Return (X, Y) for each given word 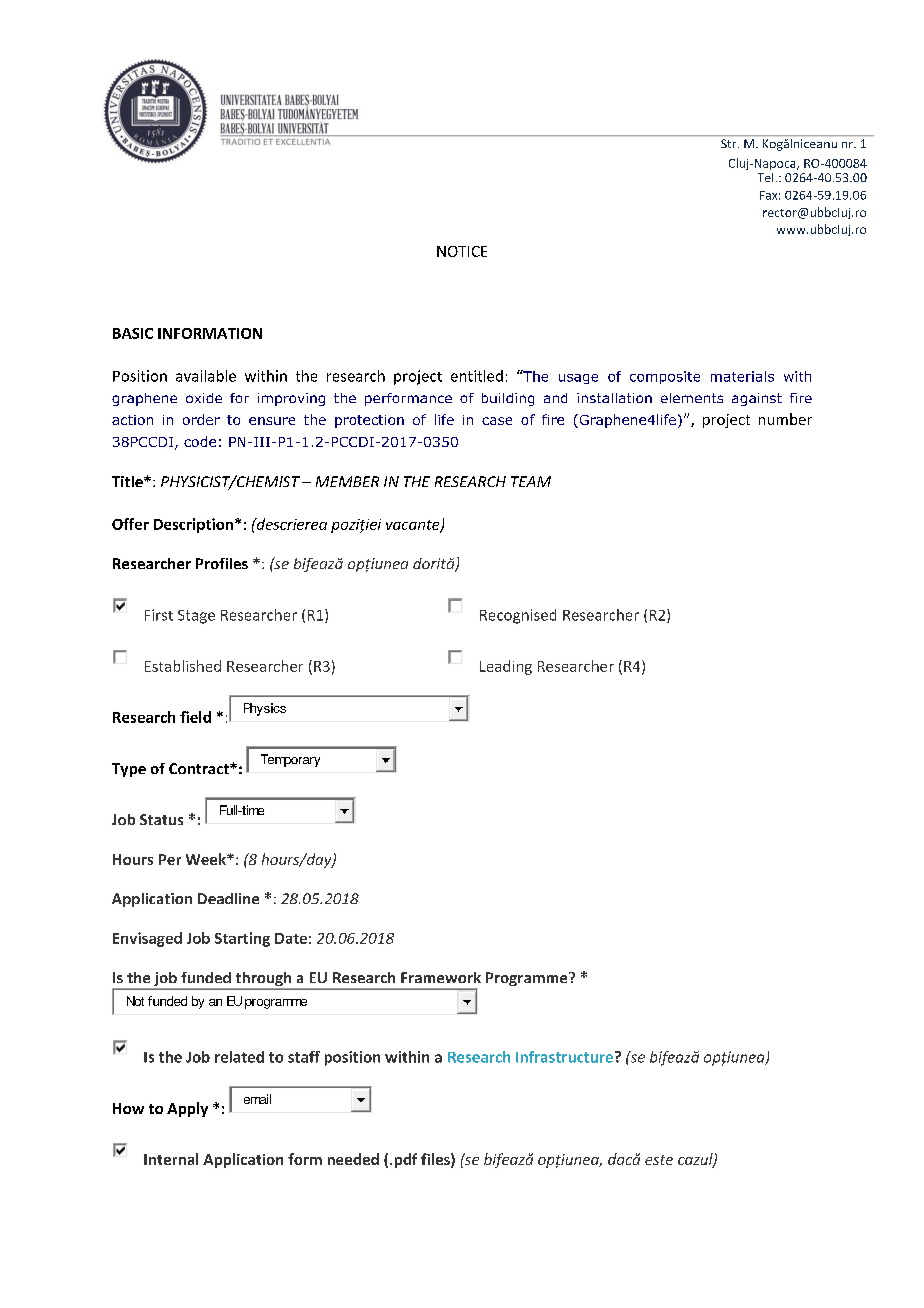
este (659, 1160)
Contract (200, 768)
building (508, 399)
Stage (196, 617)
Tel (765, 177)
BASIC (133, 333)
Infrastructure (564, 1057)
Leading (506, 667)
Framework (441, 977)
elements (692, 398)
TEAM (531, 481)
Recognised (518, 616)
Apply (187, 1109)
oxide (204, 398)
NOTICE (462, 251)
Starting (242, 939)
